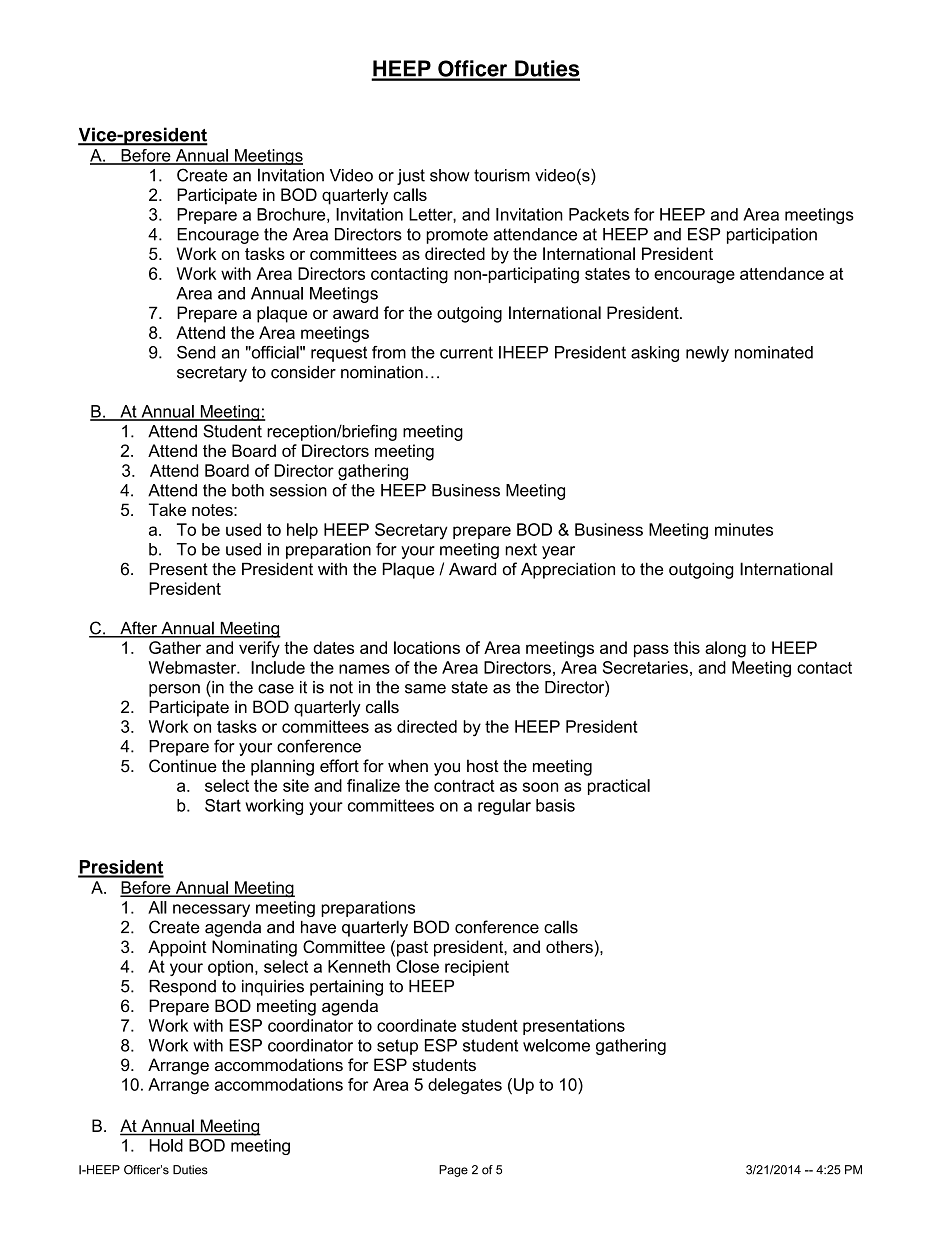 This page has height=1233, width=952. What do you see at coordinates (453, 1171) in the page?
I see `Page` at bounding box center [453, 1171].
